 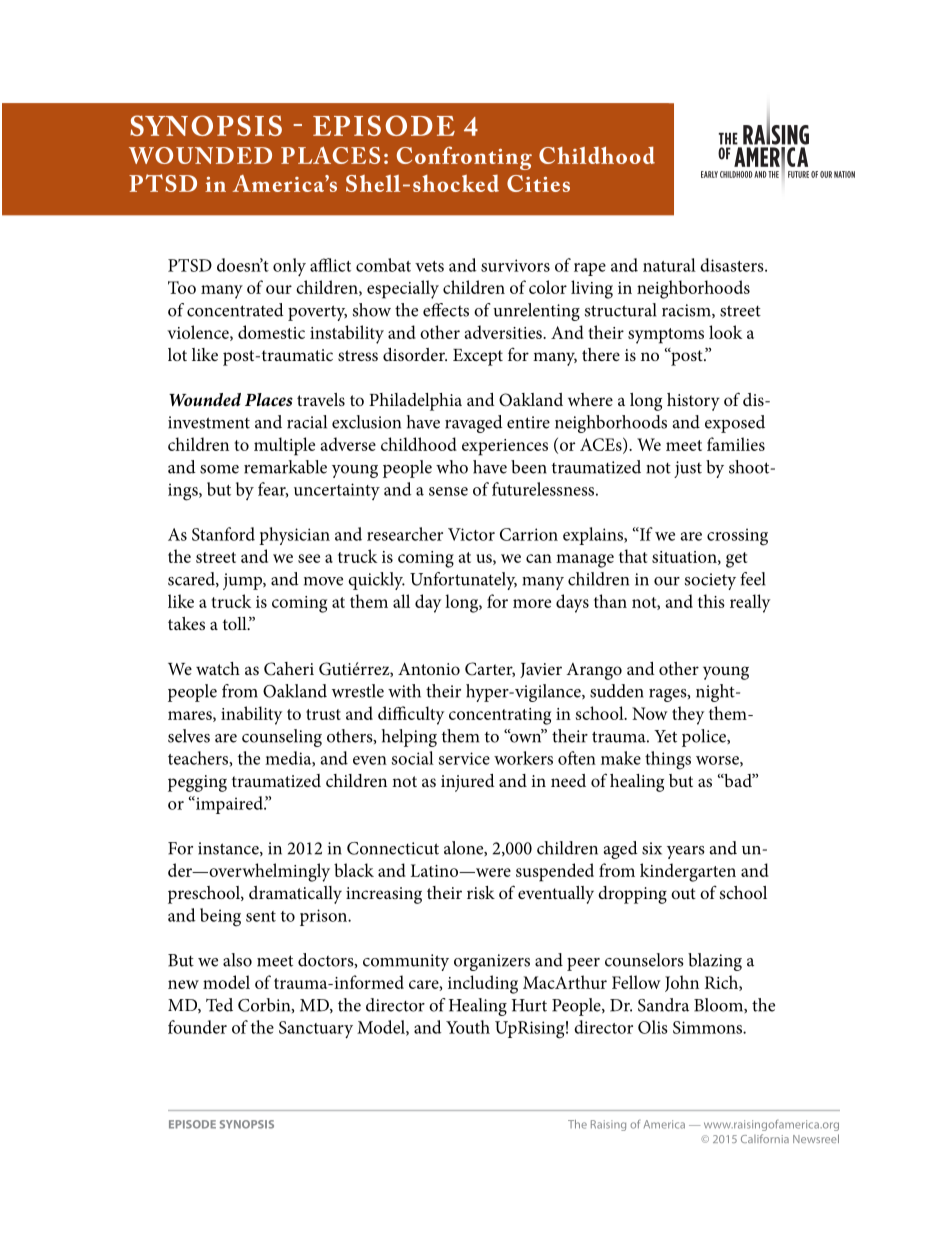 I want to click on Signature, so click(x=501, y=158).
